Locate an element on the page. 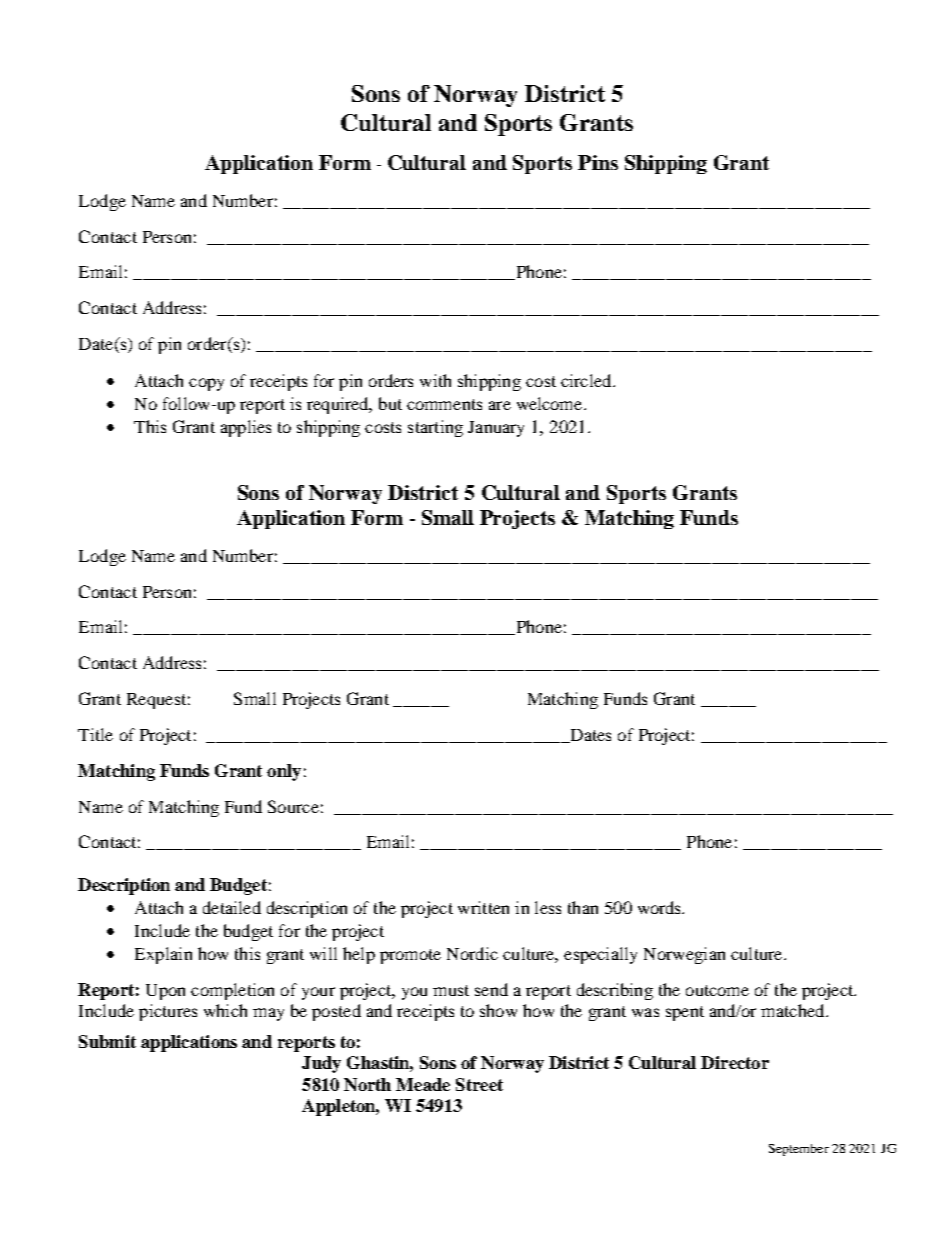  Submit is located at coordinates (107, 1041).
